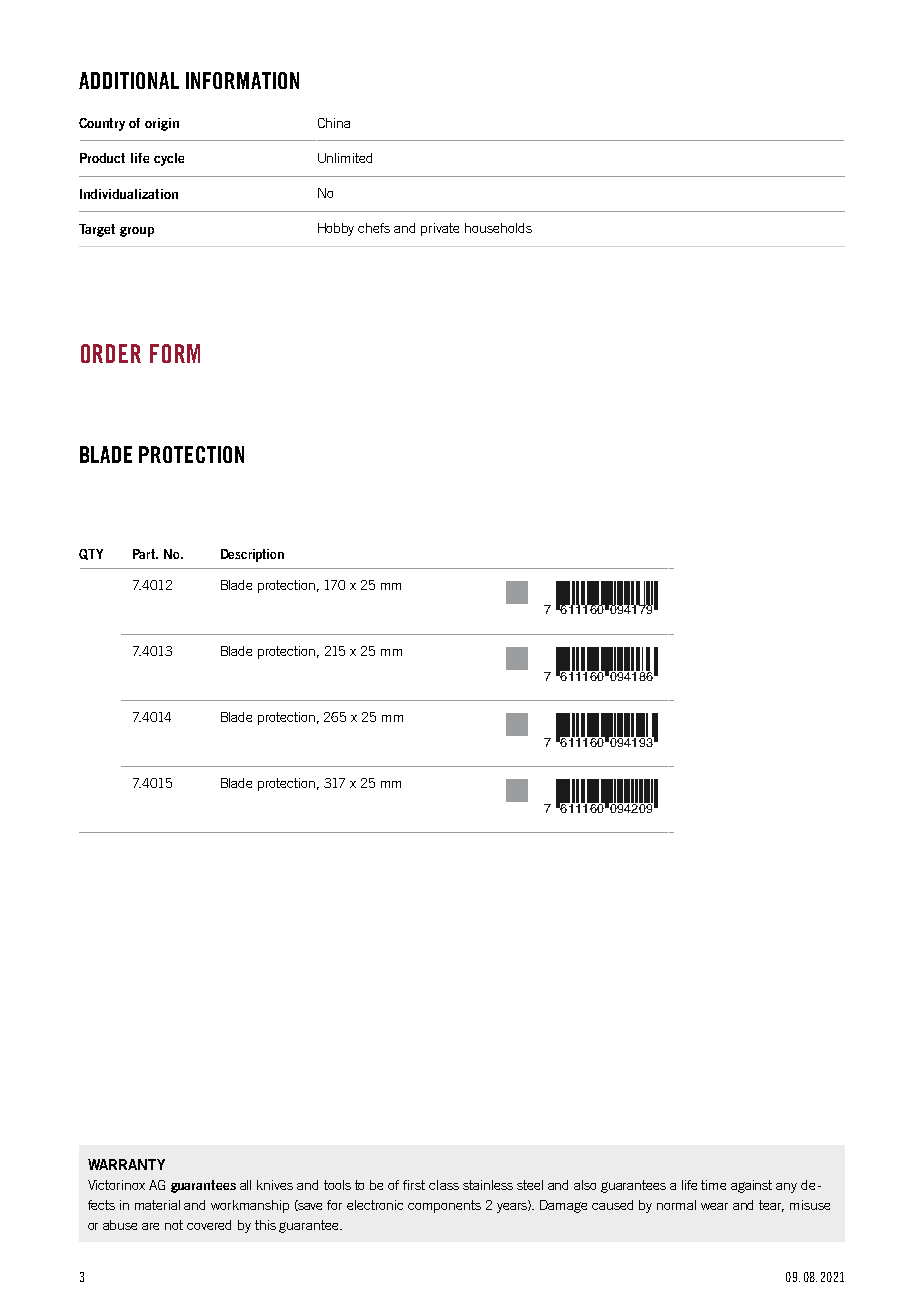 The width and height of the screenshot is (924, 1308). Describe the element at coordinates (440, 229) in the screenshot. I see `private` at that location.
